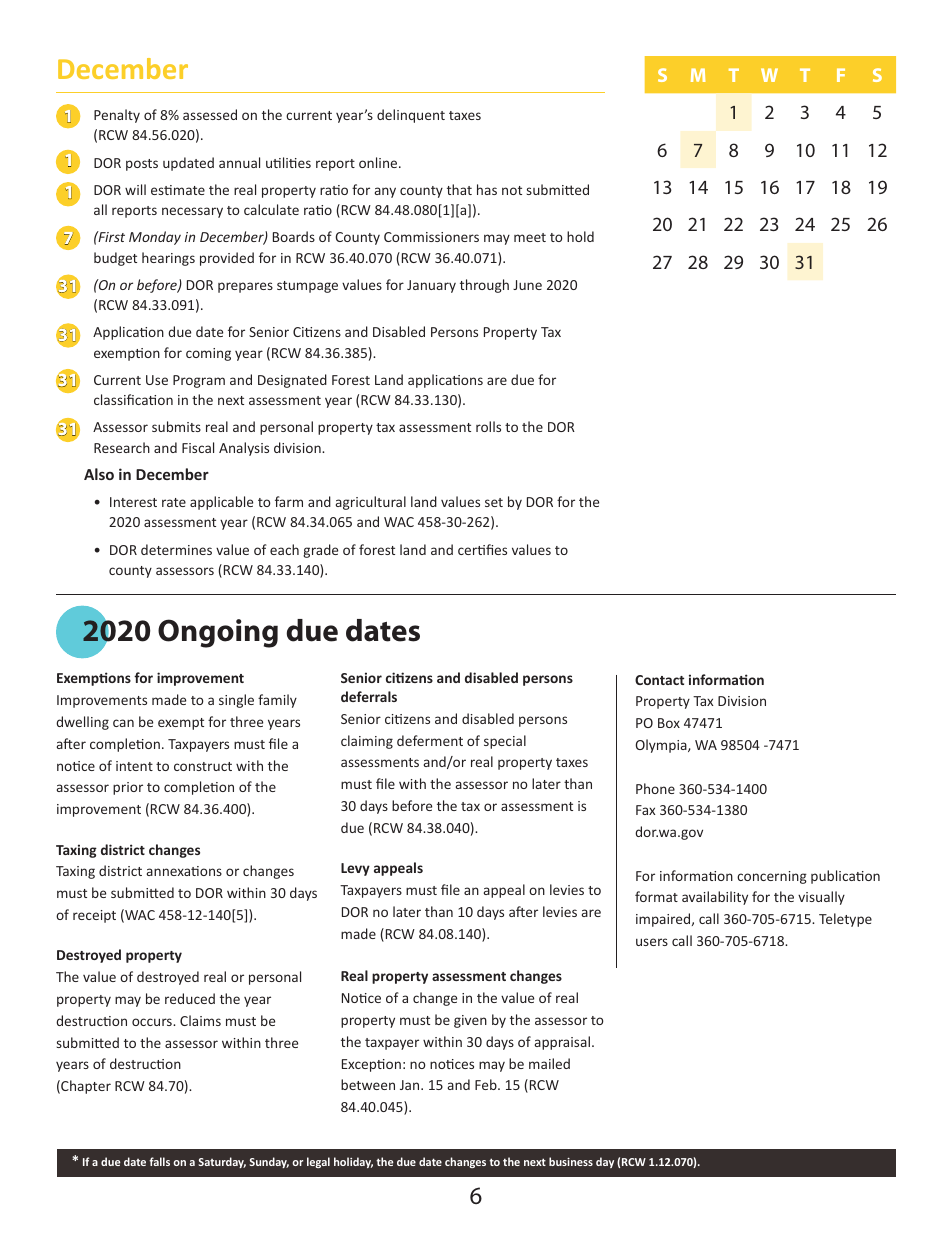 The width and height of the screenshot is (952, 1233). Describe the element at coordinates (430, 740) in the screenshot. I see `deferment` at that location.
